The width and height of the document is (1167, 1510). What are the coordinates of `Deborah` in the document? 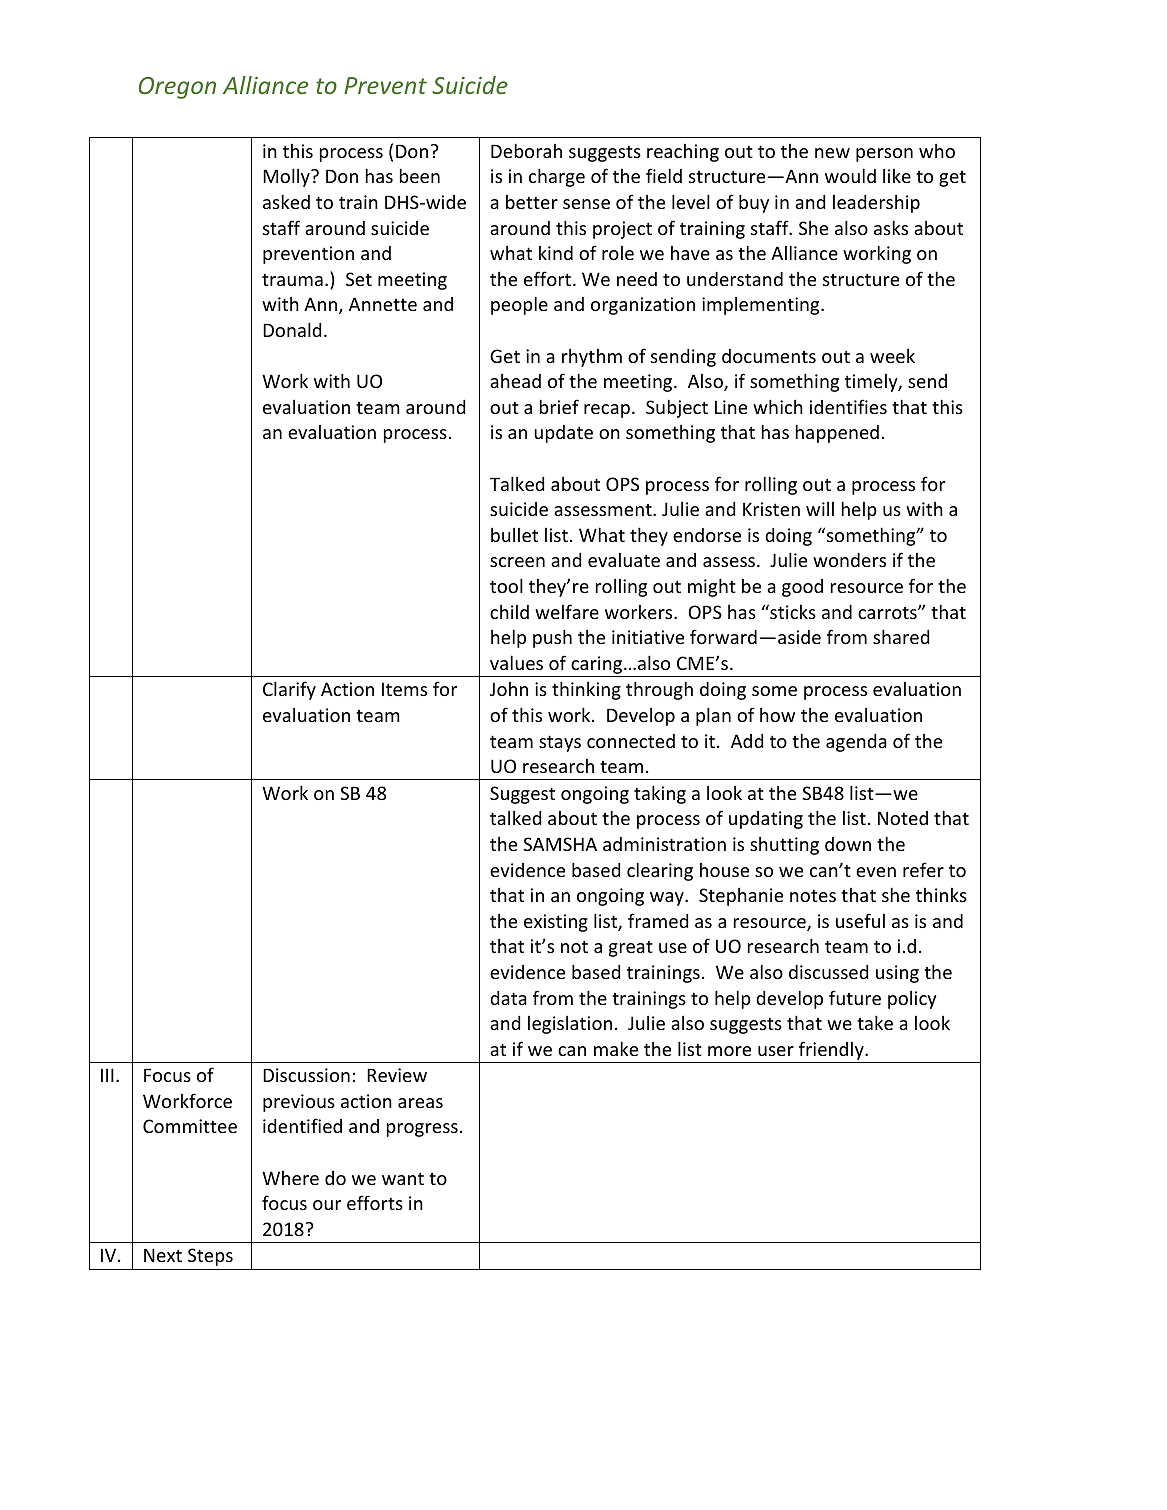 It's located at (526, 150).
